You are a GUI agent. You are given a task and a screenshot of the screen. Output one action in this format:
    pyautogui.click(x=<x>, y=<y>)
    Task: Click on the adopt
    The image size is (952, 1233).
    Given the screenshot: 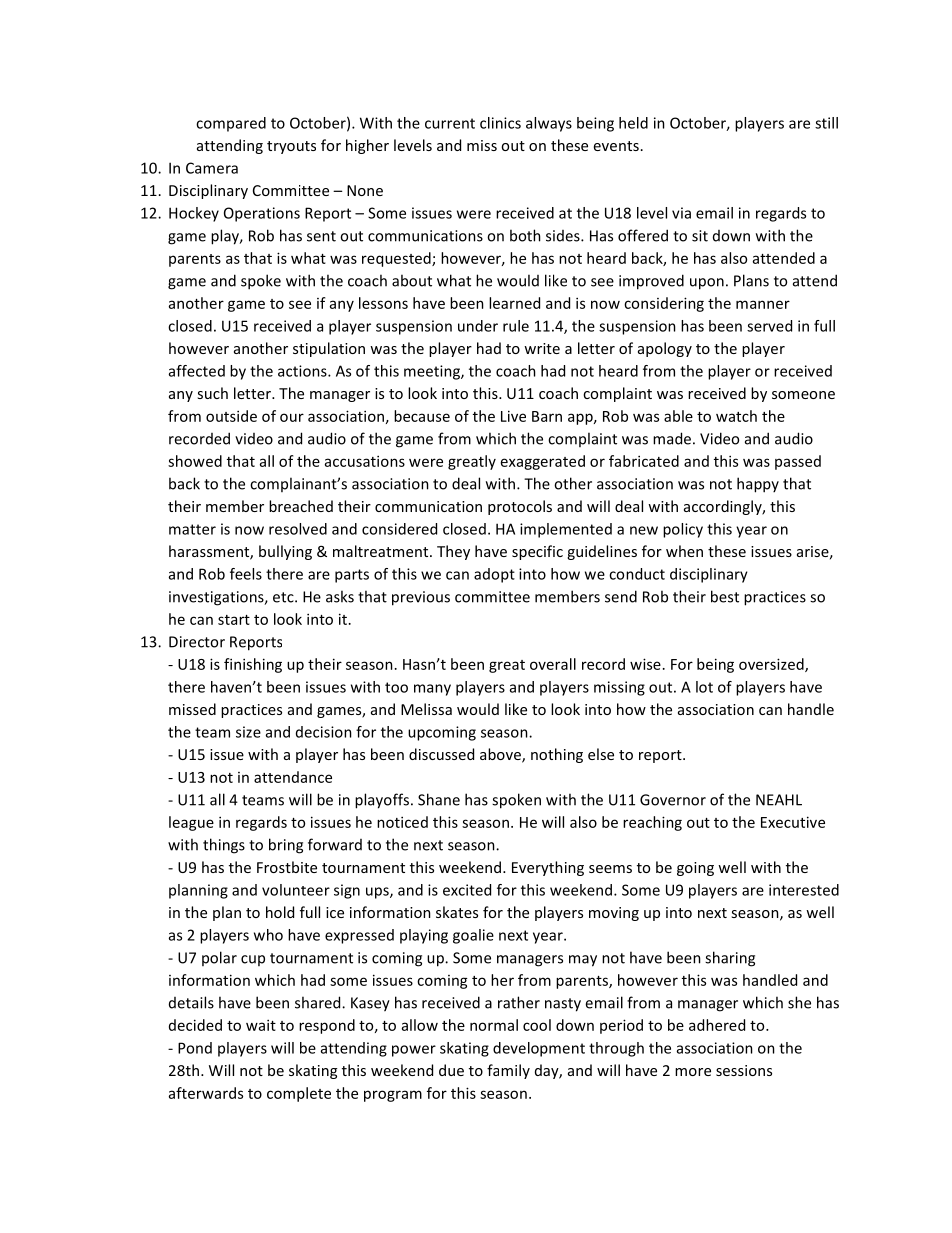 What is the action you would take?
    pyautogui.click(x=494, y=575)
